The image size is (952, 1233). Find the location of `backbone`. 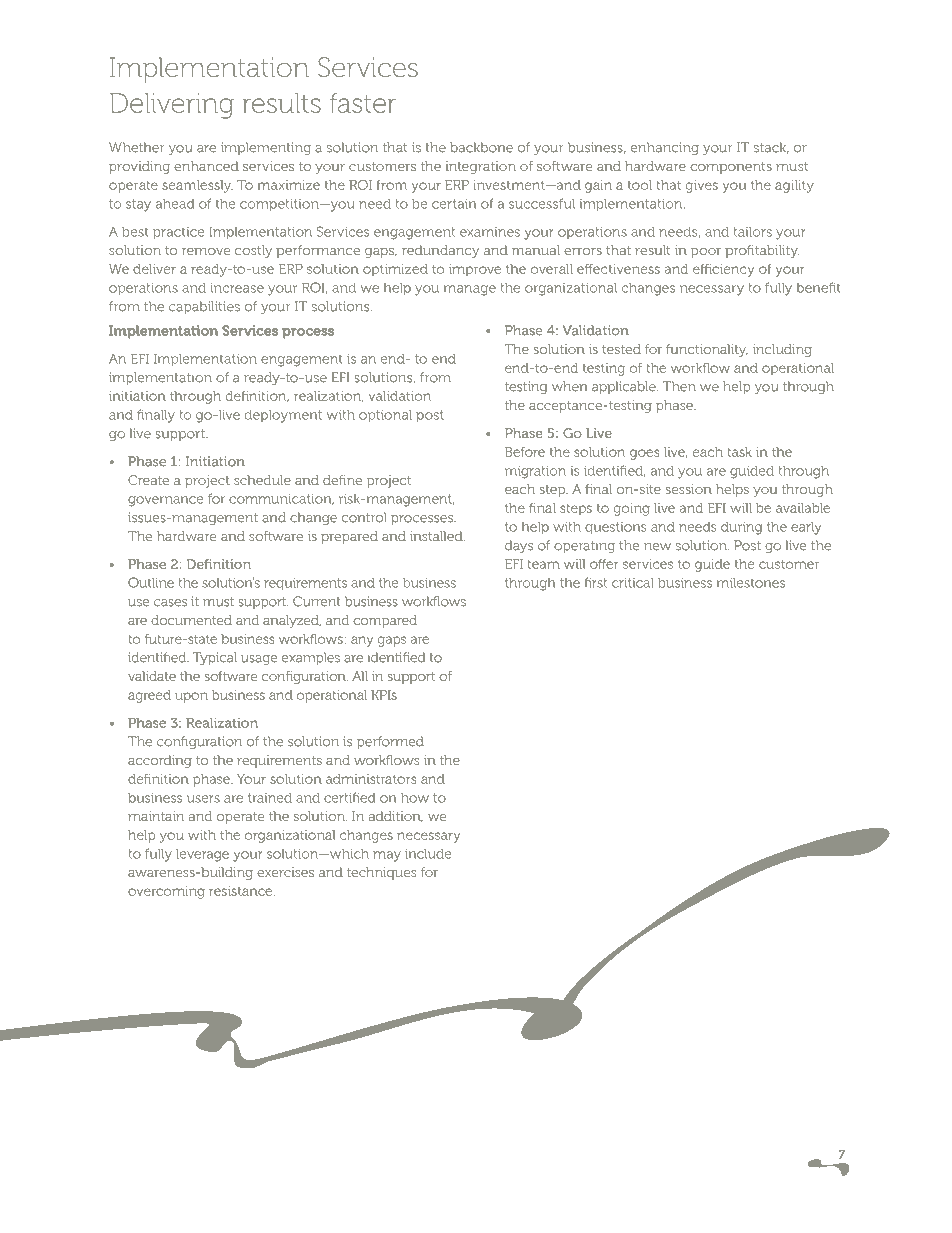

backbone is located at coordinates (481, 147).
